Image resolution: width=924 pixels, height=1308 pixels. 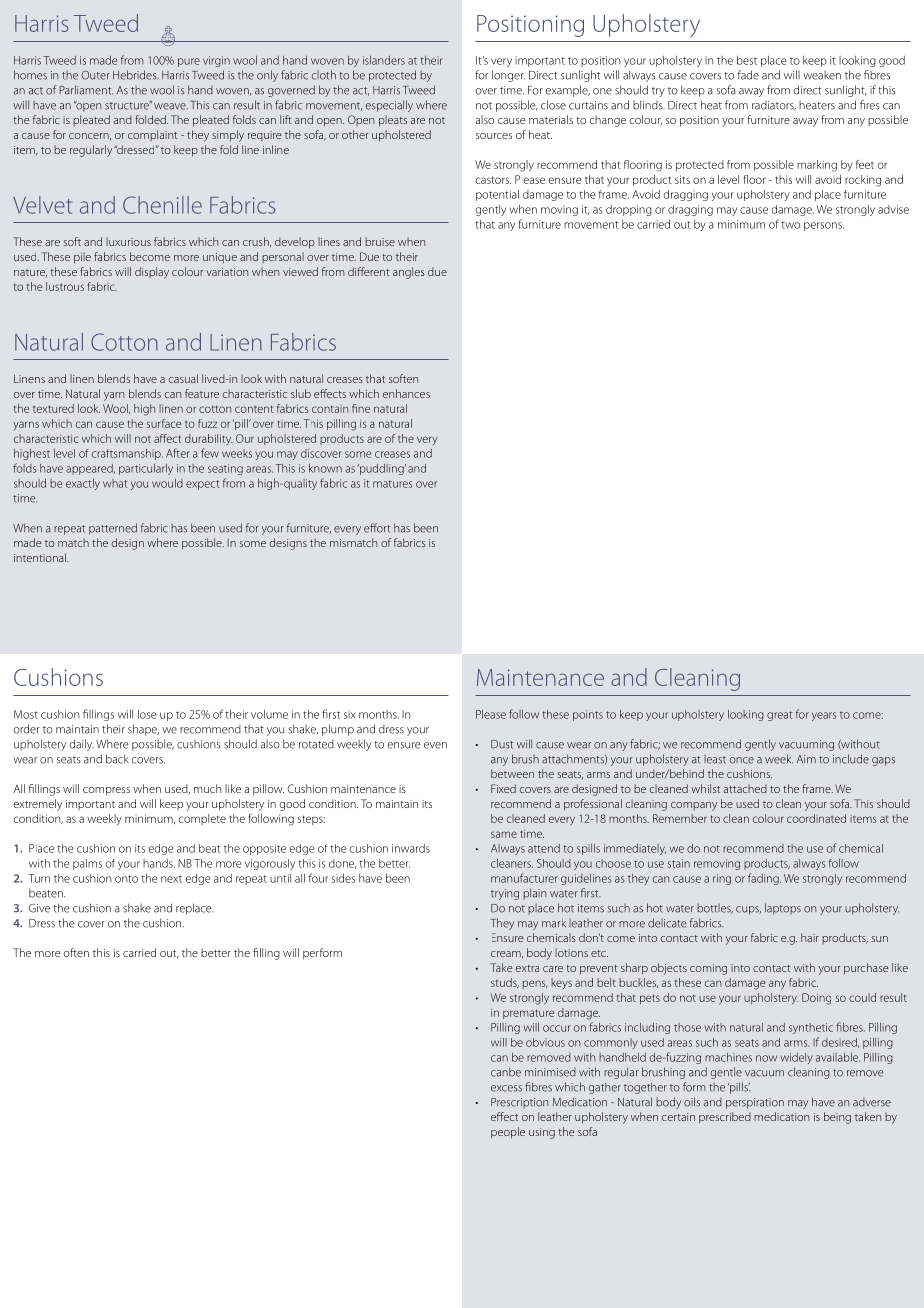 What do you see at coordinates (780, 716) in the document?
I see `great` at bounding box center [780, 716].
